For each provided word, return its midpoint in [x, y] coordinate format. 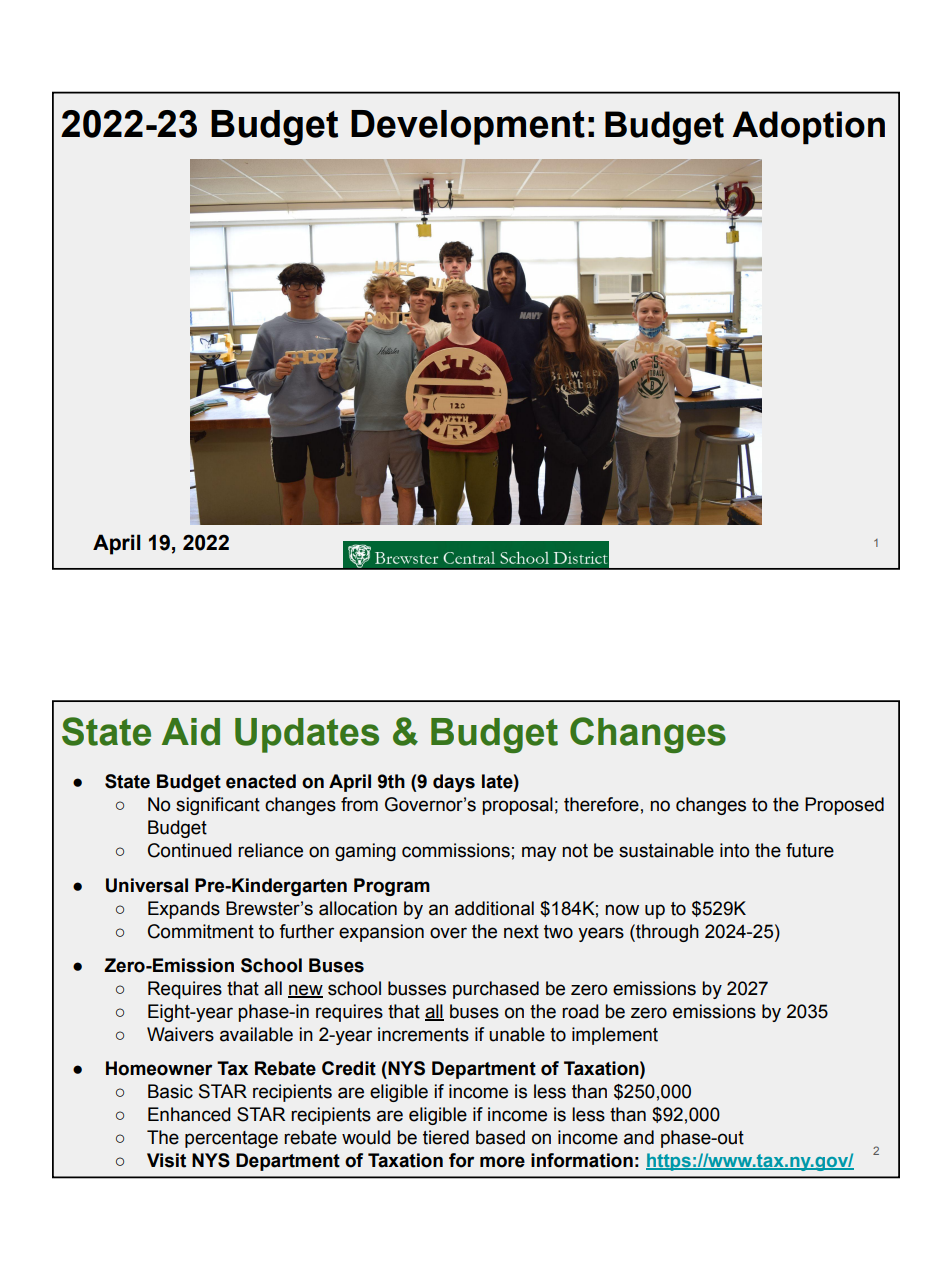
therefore [601, 804]
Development [468, 127]
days [454, 783]
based [500, 1137]
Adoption [808, 128]
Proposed [844, 806]
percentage [231, 1139]
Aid [191, 732]
